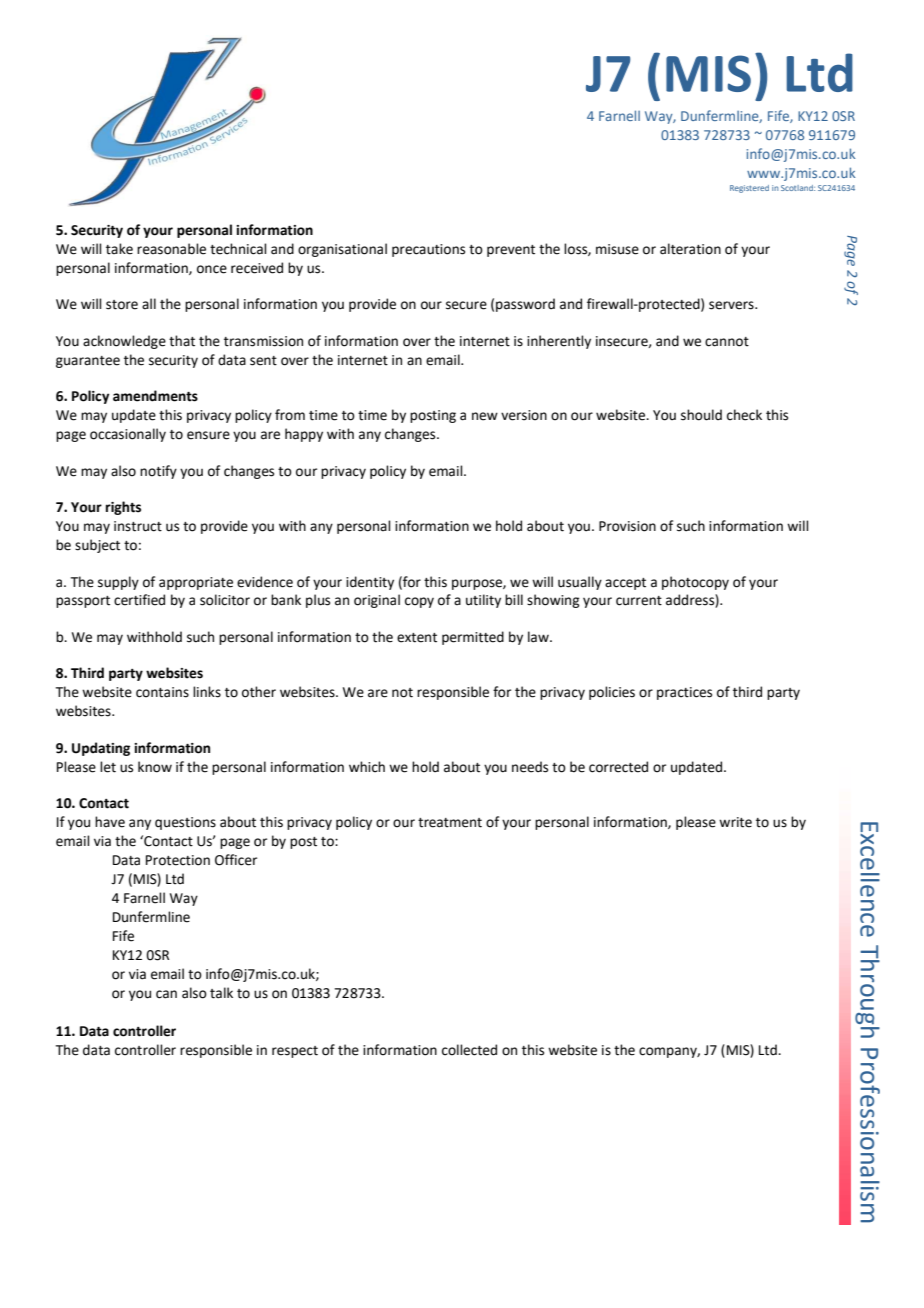 The width and height of the page is (924, 1308). What do you see at coordinates (171, 249) in the page?
I see `reasonable` at bounding box center [171, 249].
